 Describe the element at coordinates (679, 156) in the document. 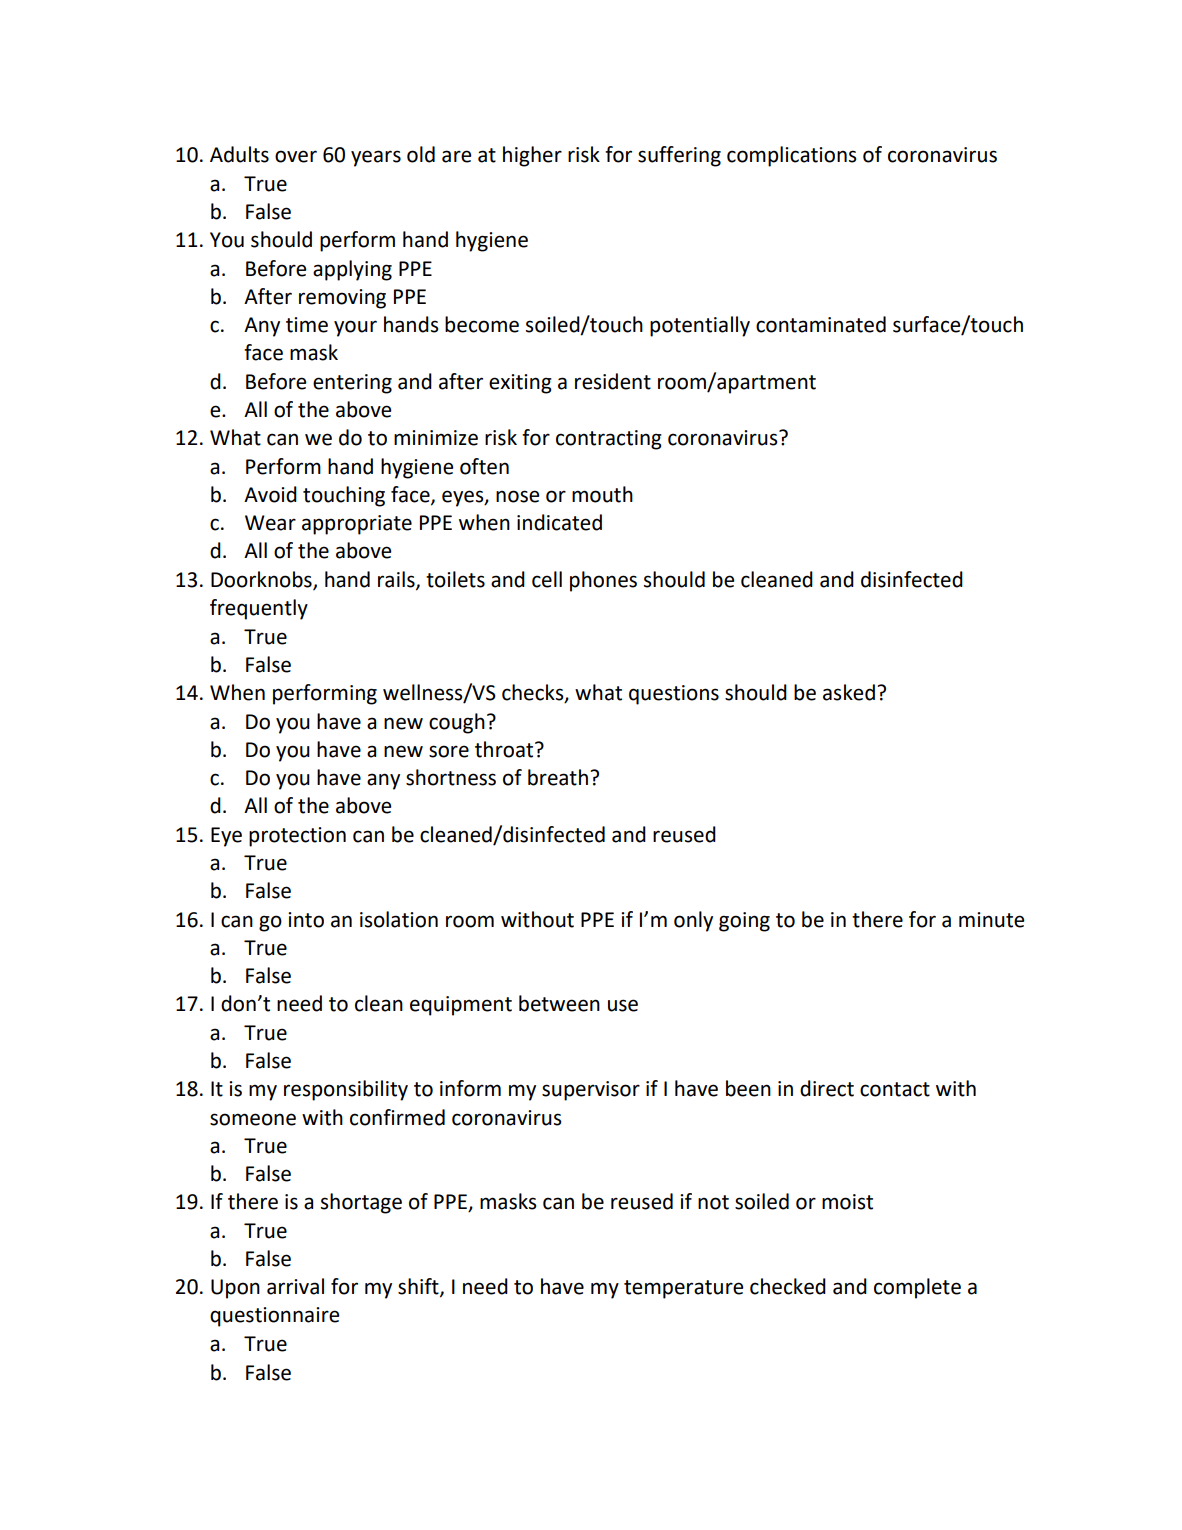

I see `suffering` at that location.
